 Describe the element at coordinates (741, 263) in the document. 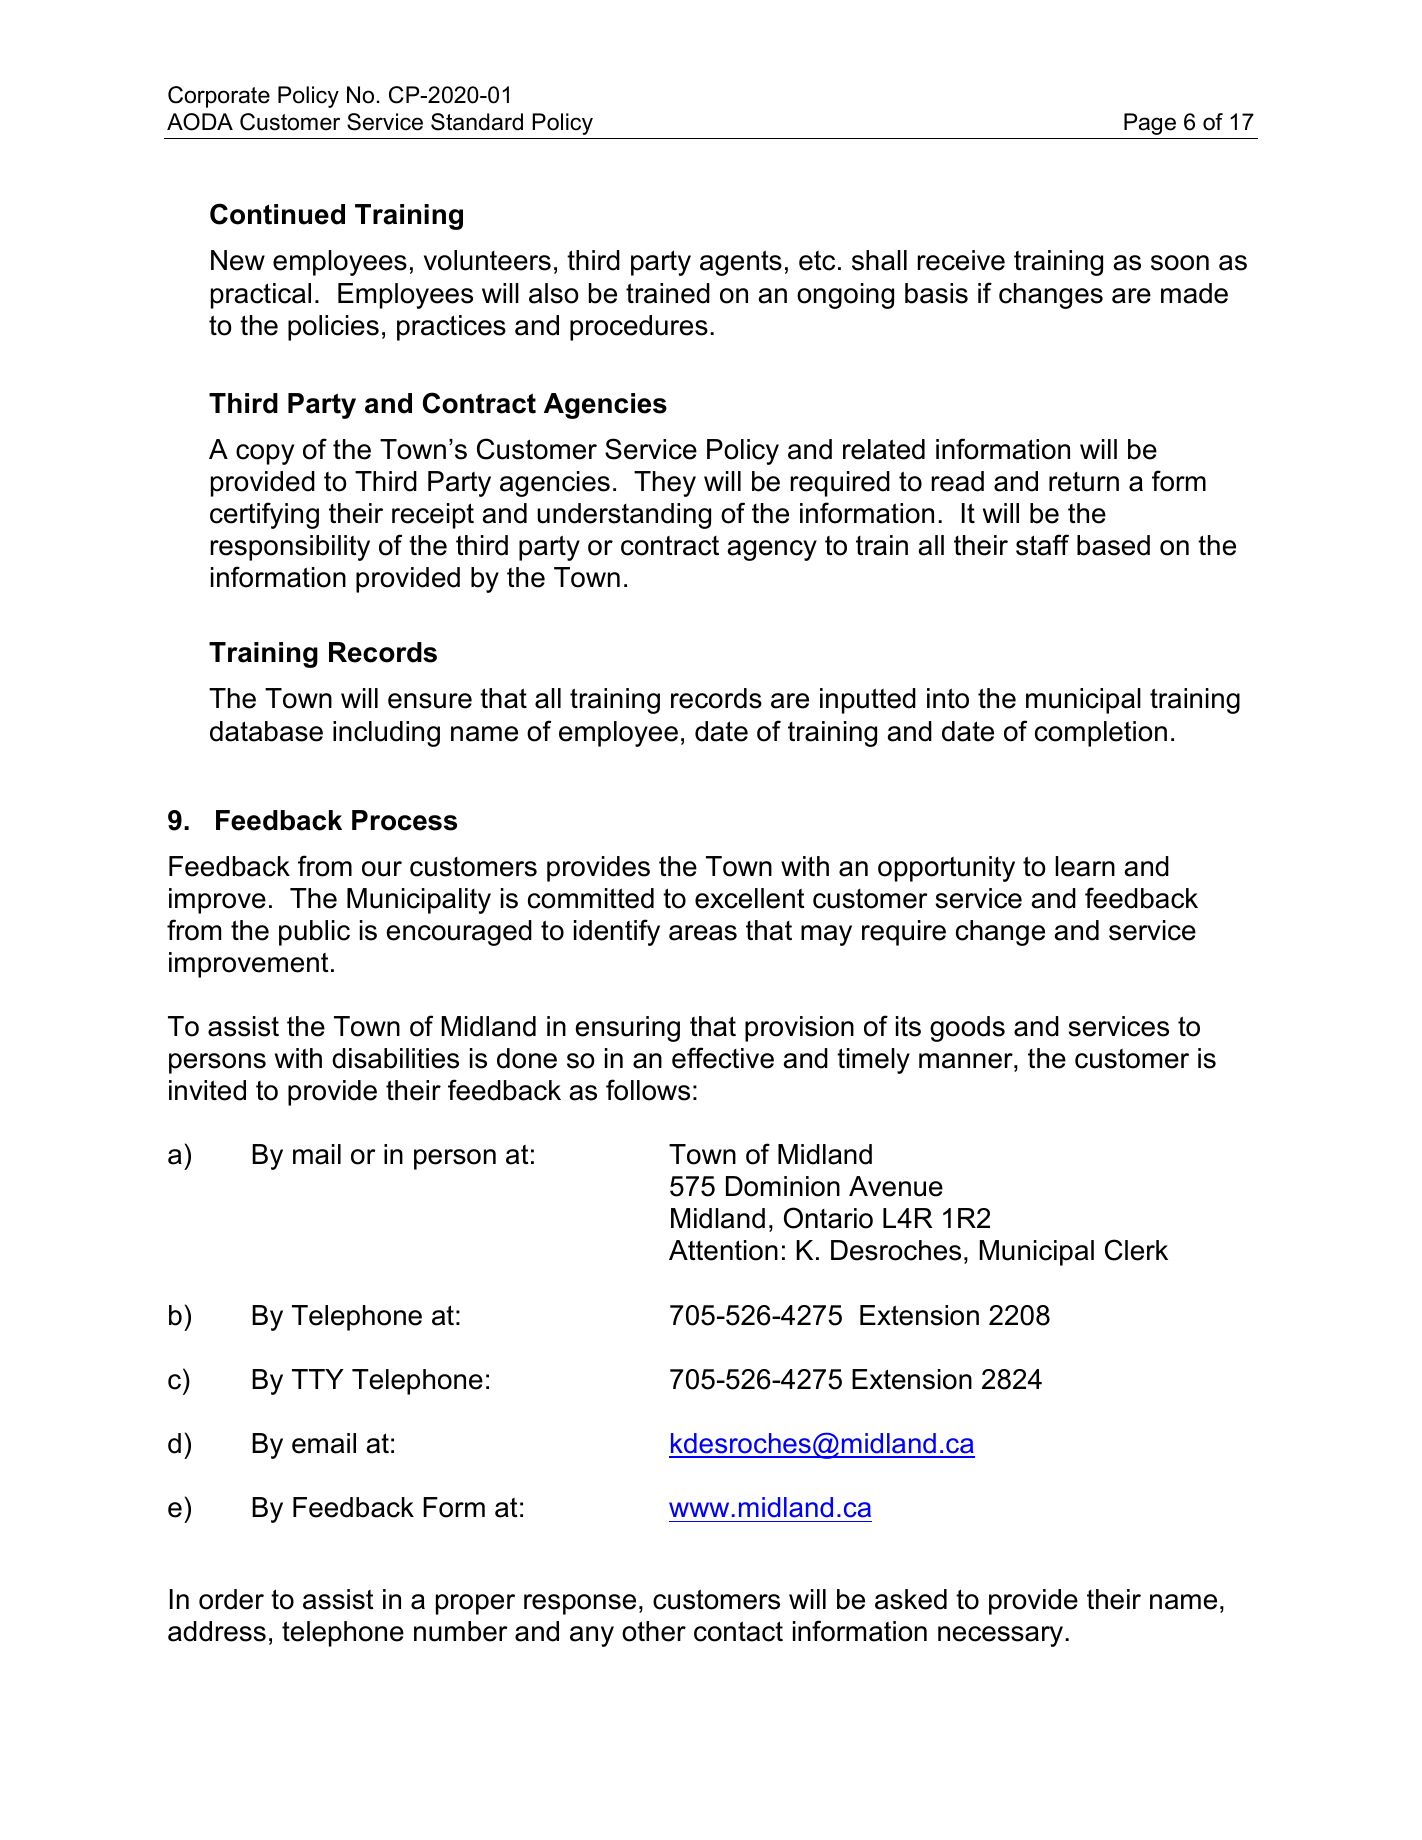

I see `agents` at that location.
